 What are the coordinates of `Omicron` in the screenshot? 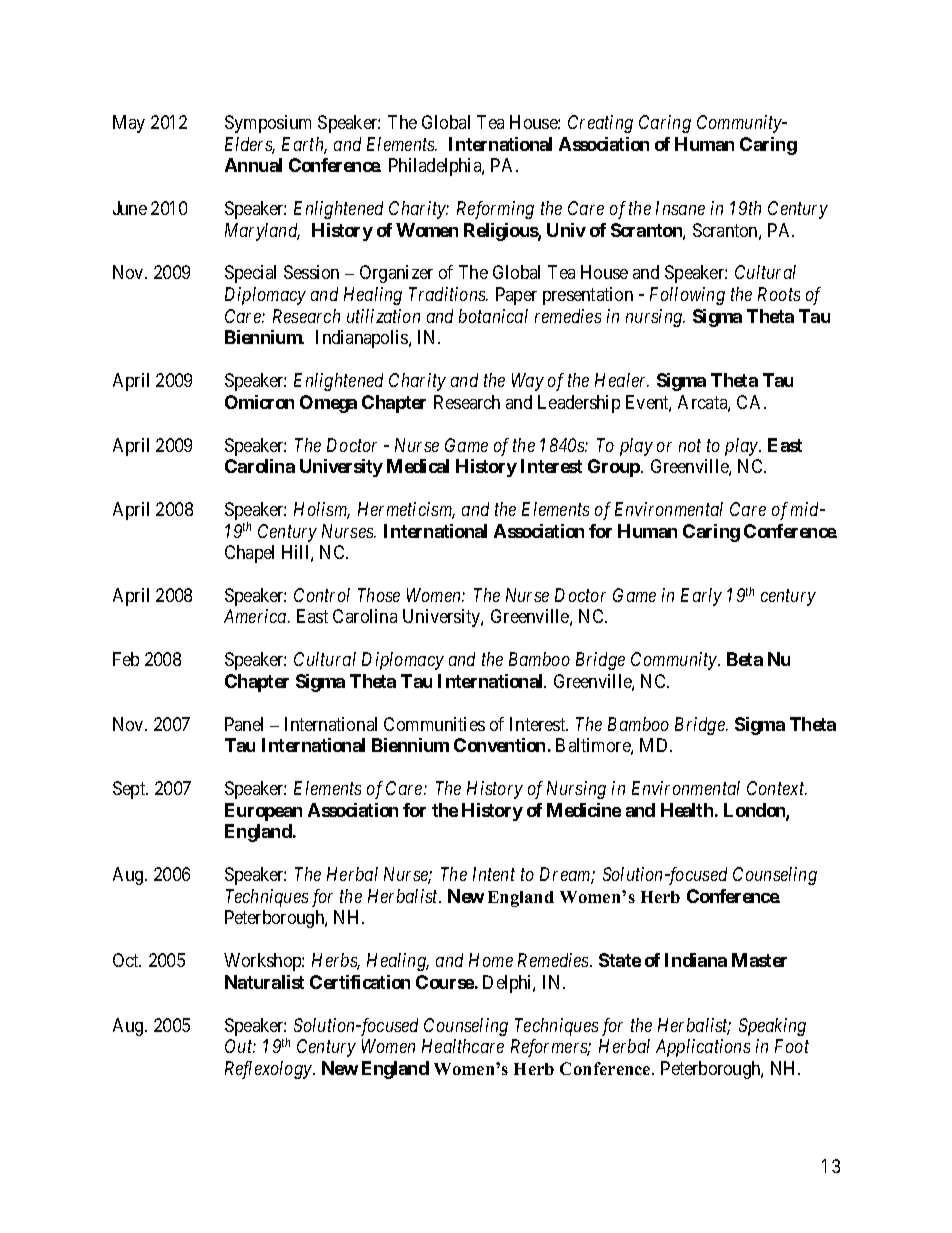 It's located at (259, 402).
